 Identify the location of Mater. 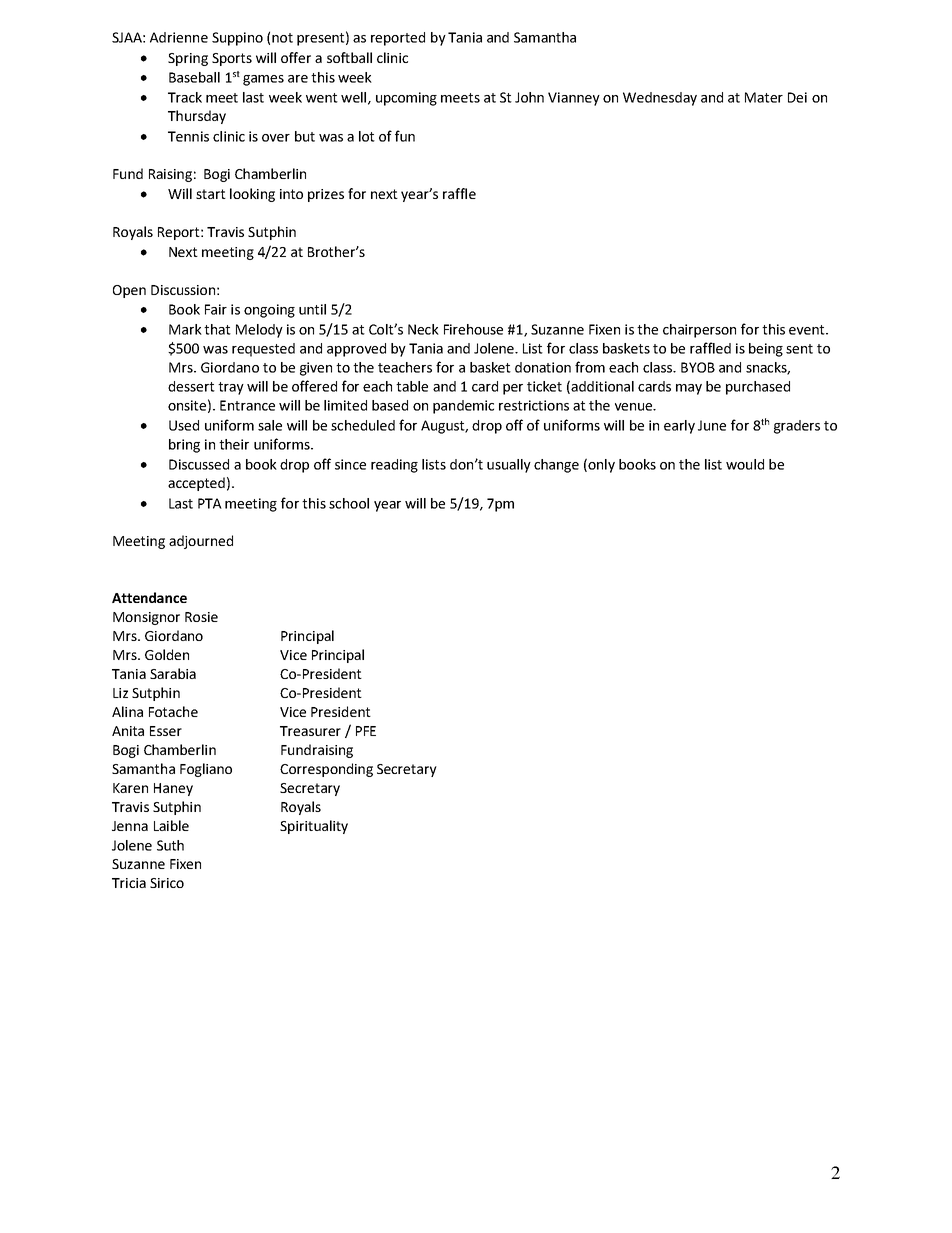
(764, 97).
